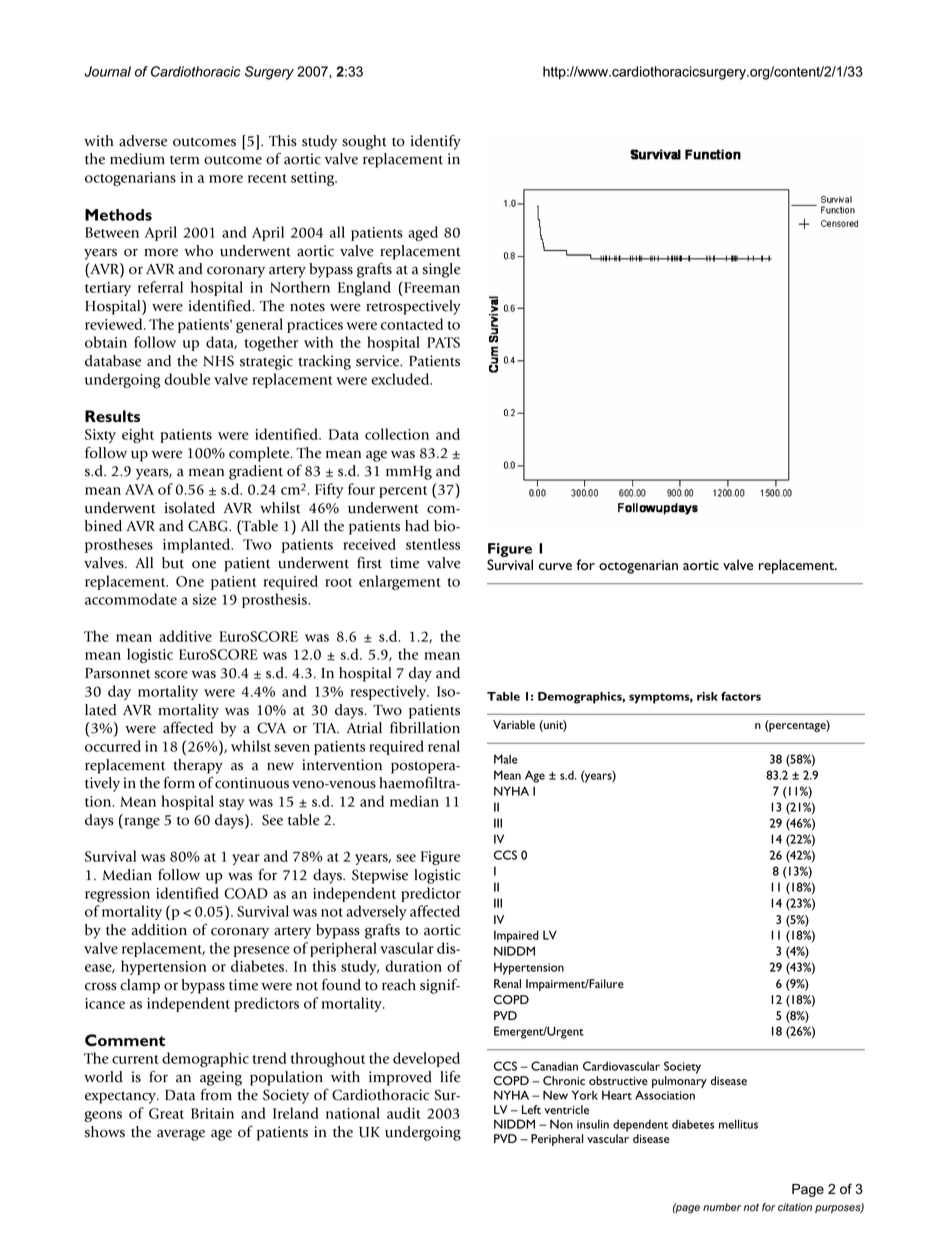 Image resolution: width=952 pixels, height=1237 pixels. I want to click on aged, so click(423, 233).
